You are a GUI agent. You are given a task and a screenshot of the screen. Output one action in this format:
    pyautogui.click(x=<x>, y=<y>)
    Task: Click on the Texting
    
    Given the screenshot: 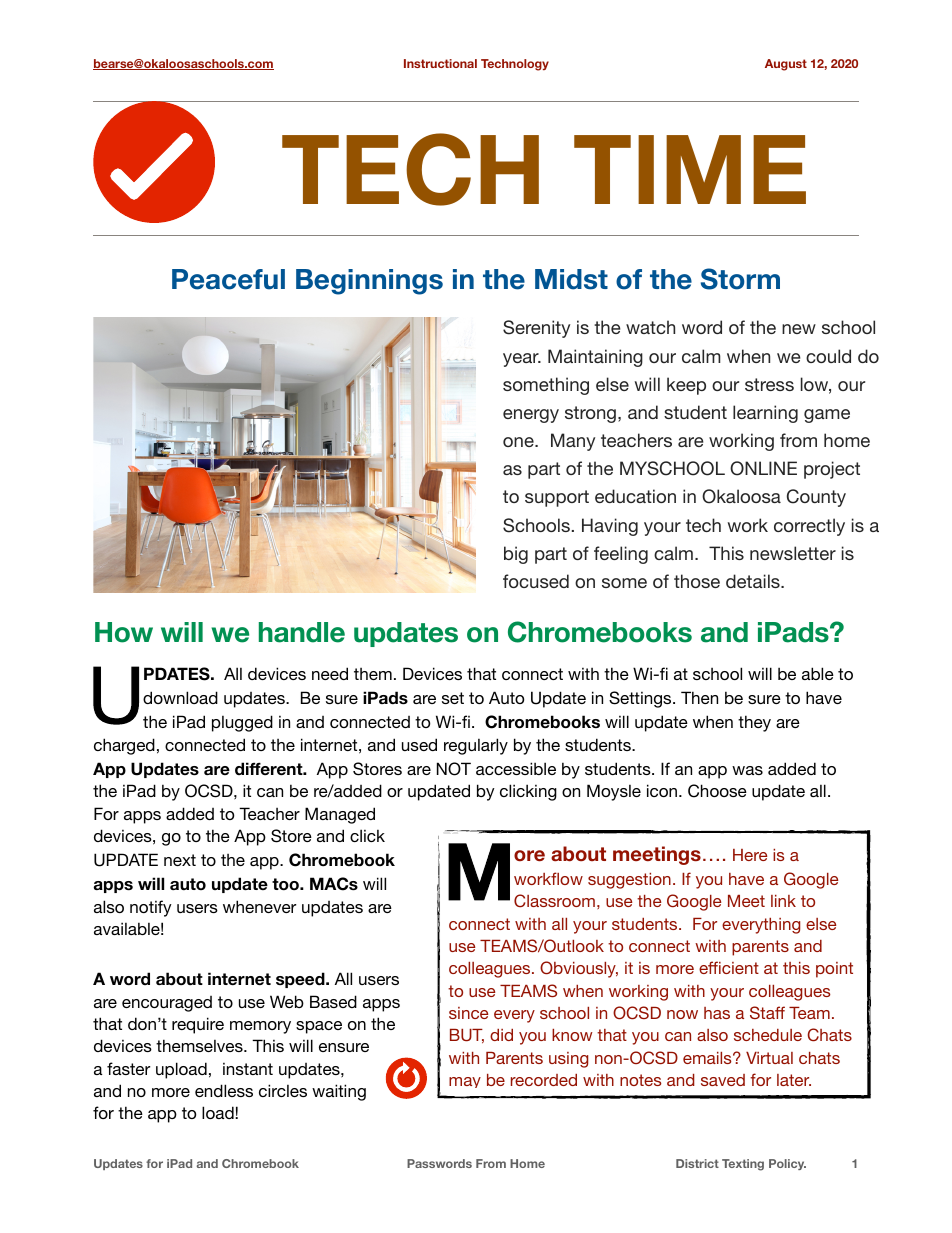 What is the action you would take?
    pyautogui.click(x=743, y=1165)
